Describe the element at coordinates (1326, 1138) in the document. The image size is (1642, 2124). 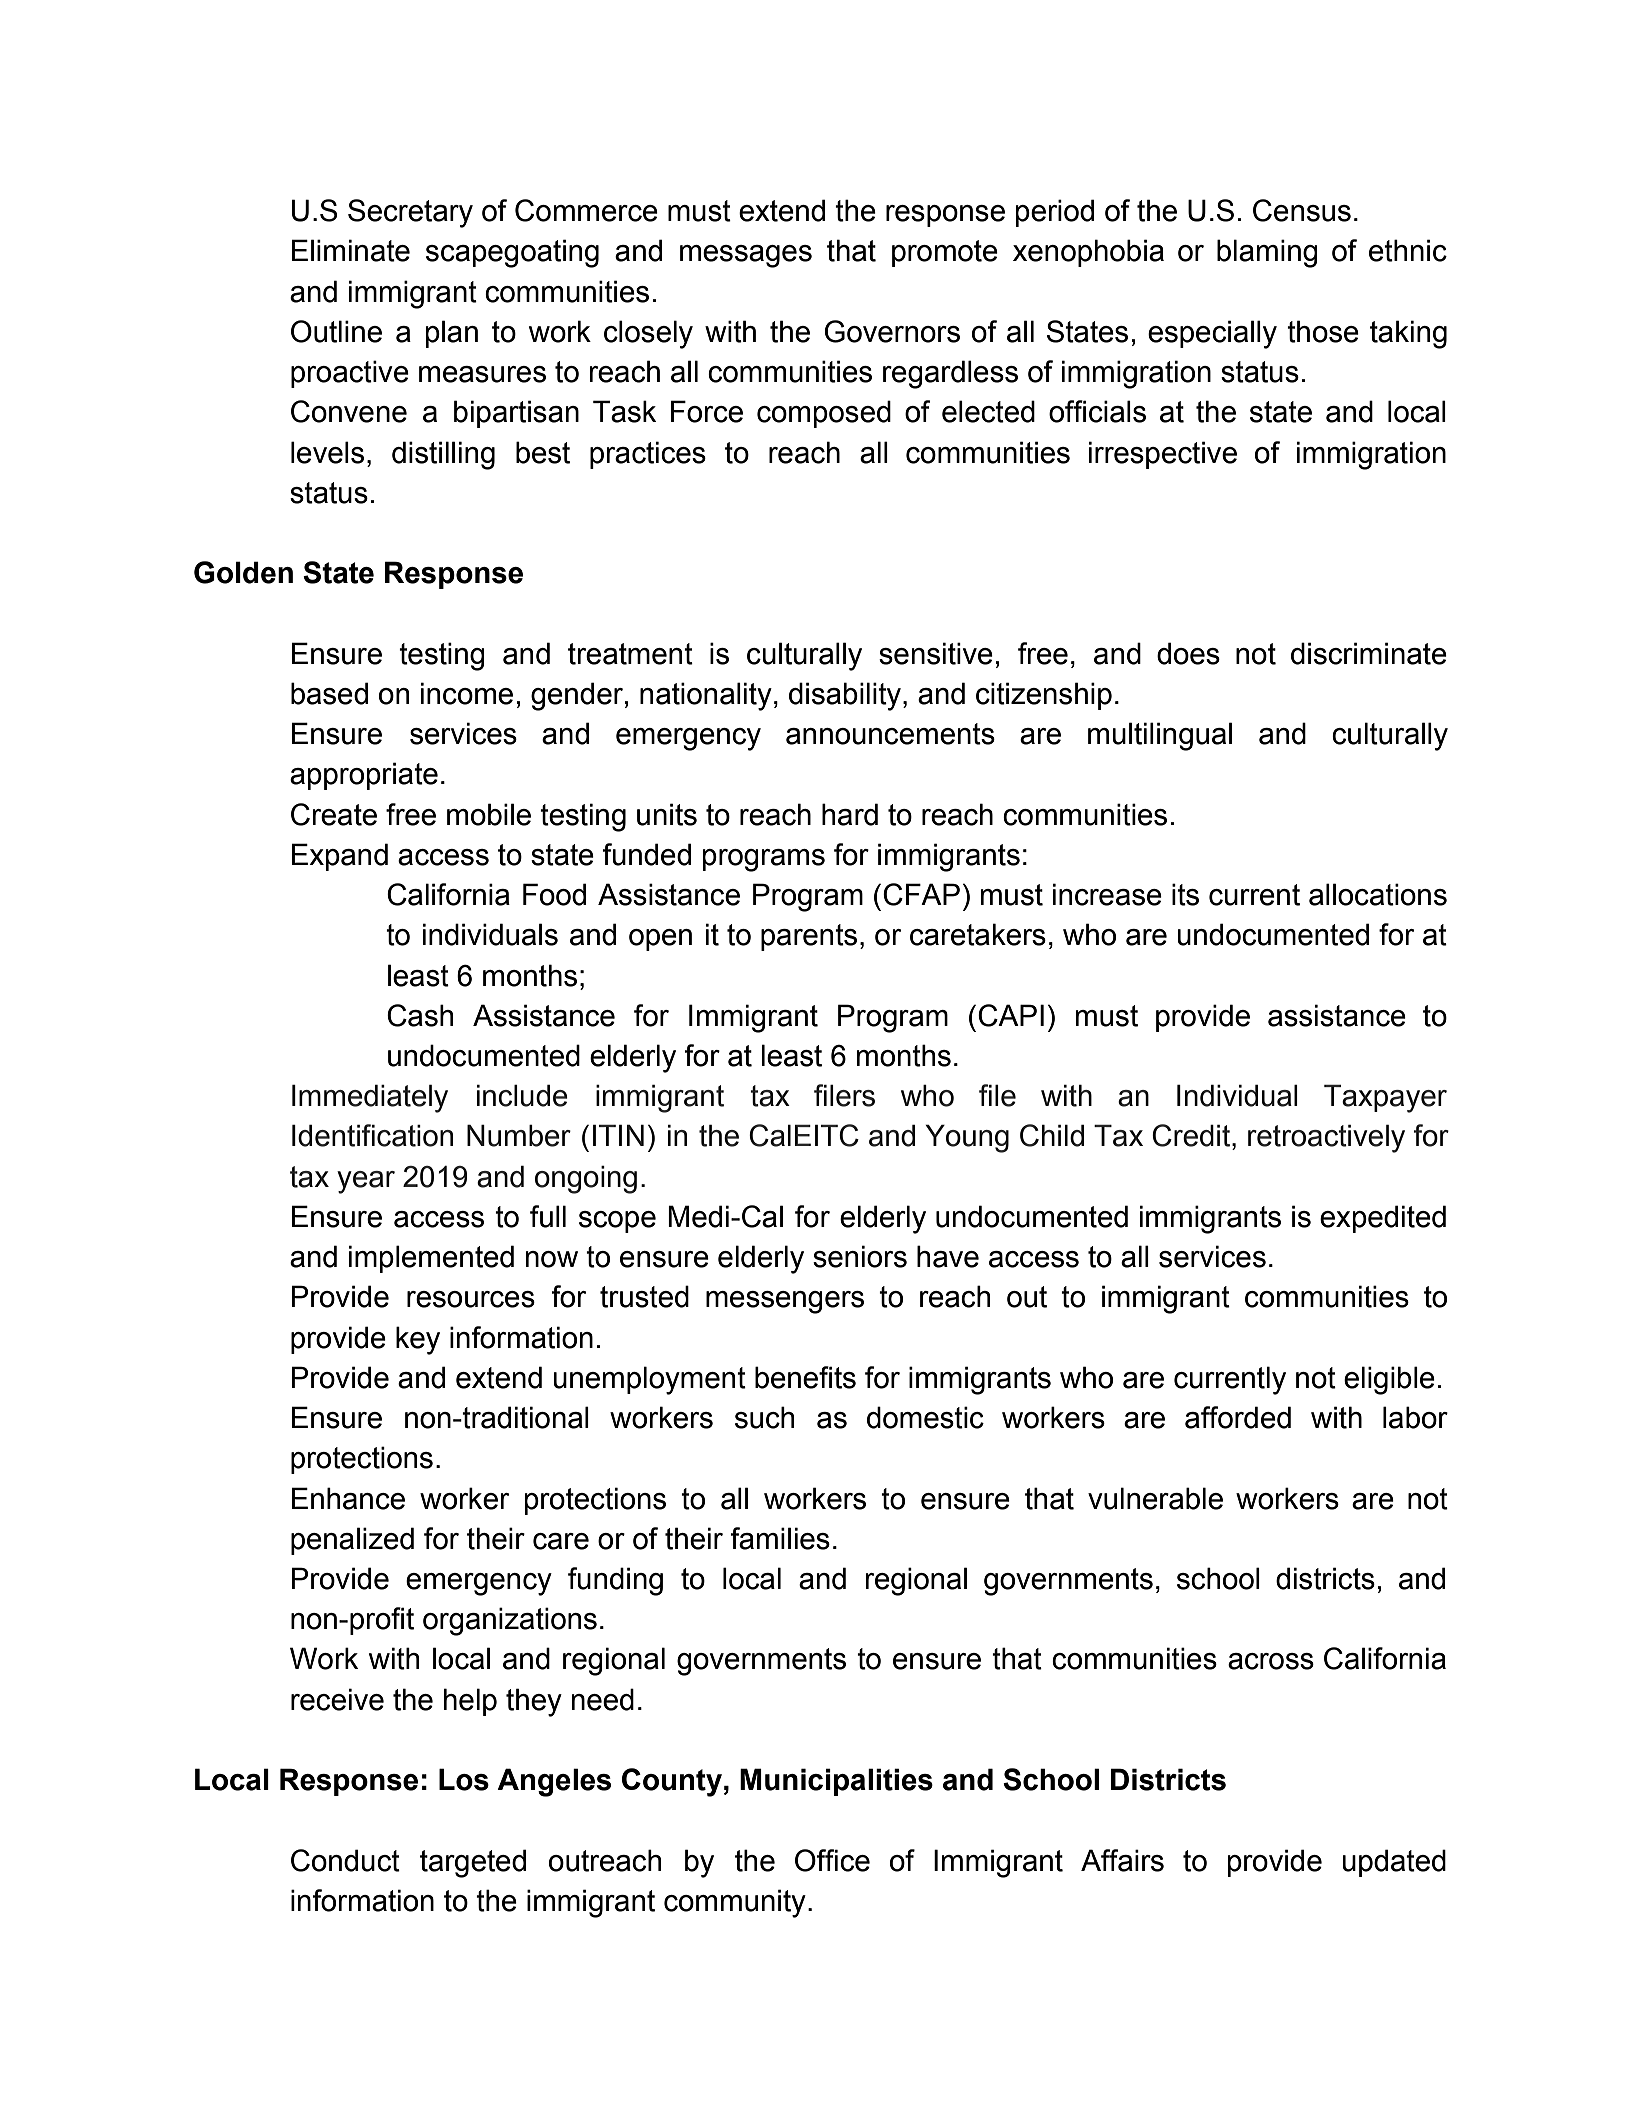
I see `retroactively` at that location.
